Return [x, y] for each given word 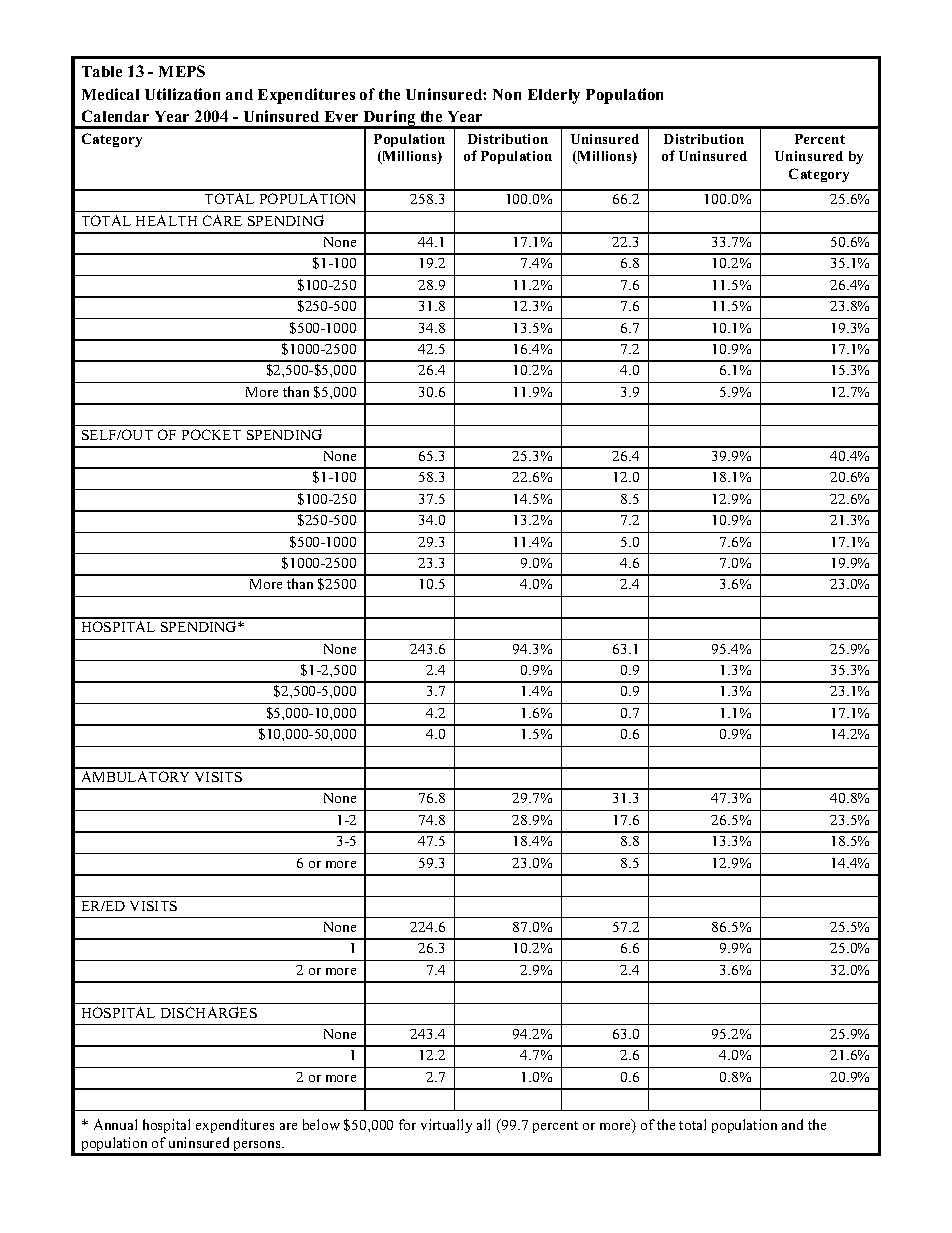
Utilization [182, 94]
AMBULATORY [135, 776]
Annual [115, 1124]
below [321, 1124]
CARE [222, 220]
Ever [341, 116]
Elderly [554, 96]
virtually [446, 1126]
